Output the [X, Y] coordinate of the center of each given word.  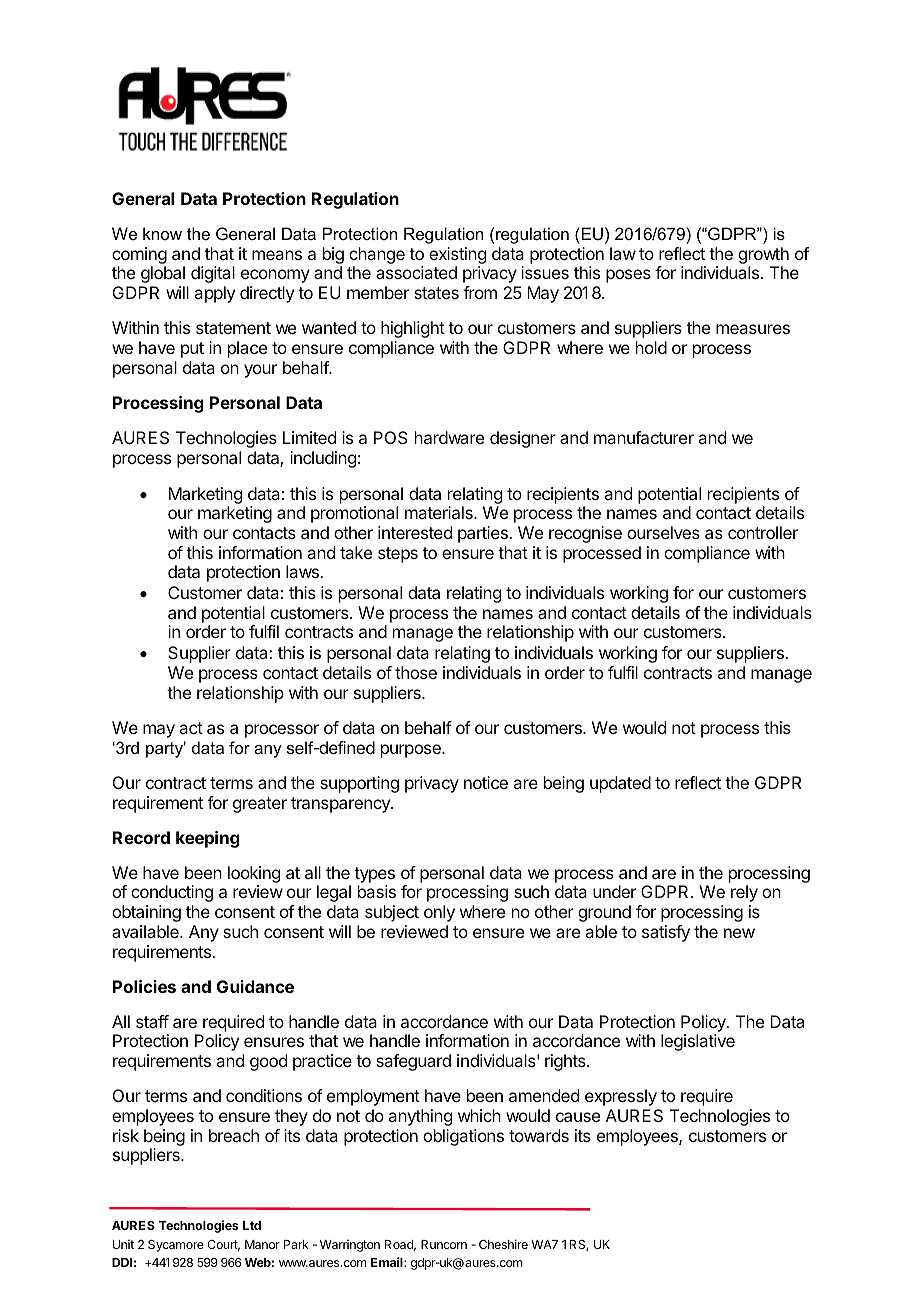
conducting [172, 893]
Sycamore [176, 1246]
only [439, 913]
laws [303, 571]
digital [213, 274]
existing [457, 255]
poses [628, 276]
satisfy [666, 933]
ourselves [663, 532]
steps [398, 555]
